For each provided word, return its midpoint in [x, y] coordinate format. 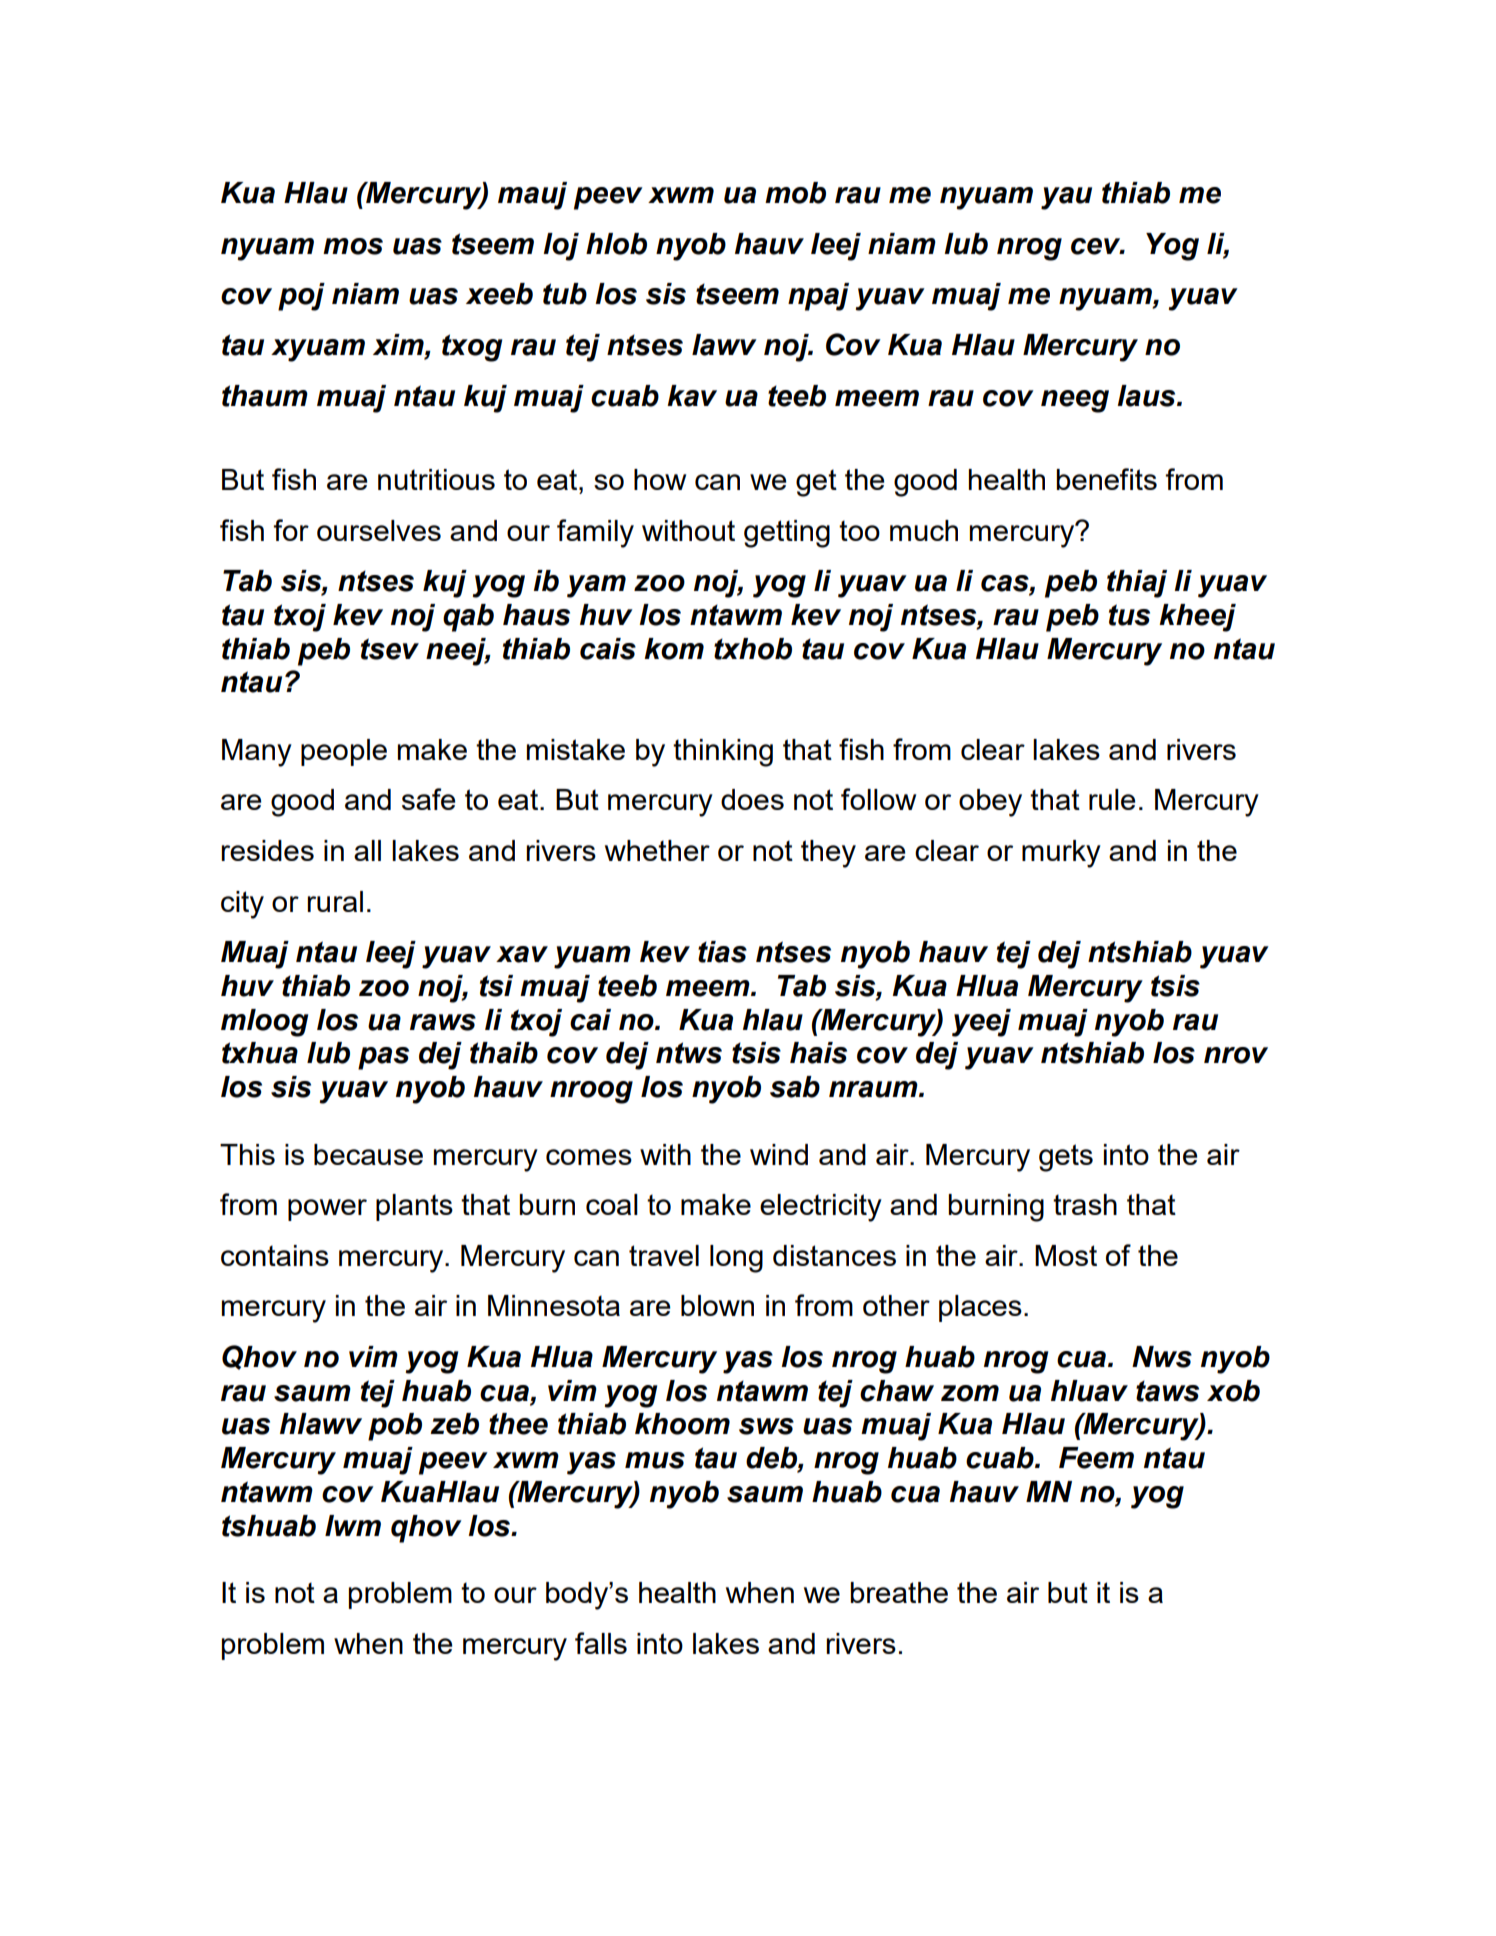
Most [1066, 1255]
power [327, 1210]
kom [674, 649]
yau [1066, 198]
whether [657, 850]
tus [1129, 615]
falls [601, 1643]
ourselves [379, 530]
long [736, 1259]
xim [399, 344]
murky [1061, 854]
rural [335, 901]
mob [795, 193]
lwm [353, 1525]
